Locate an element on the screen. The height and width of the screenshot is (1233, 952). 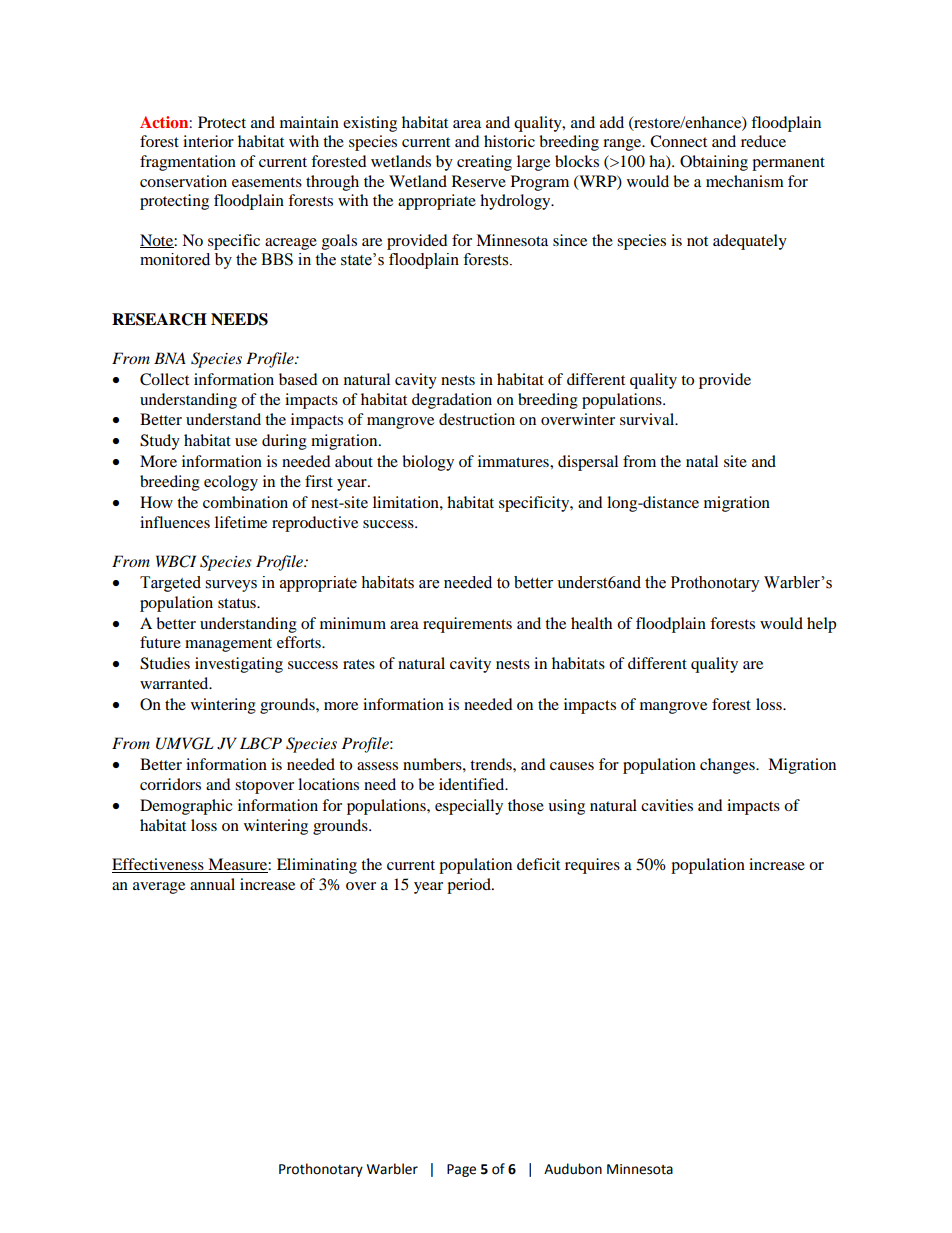
reduce is located at coordinates (763, 141).
